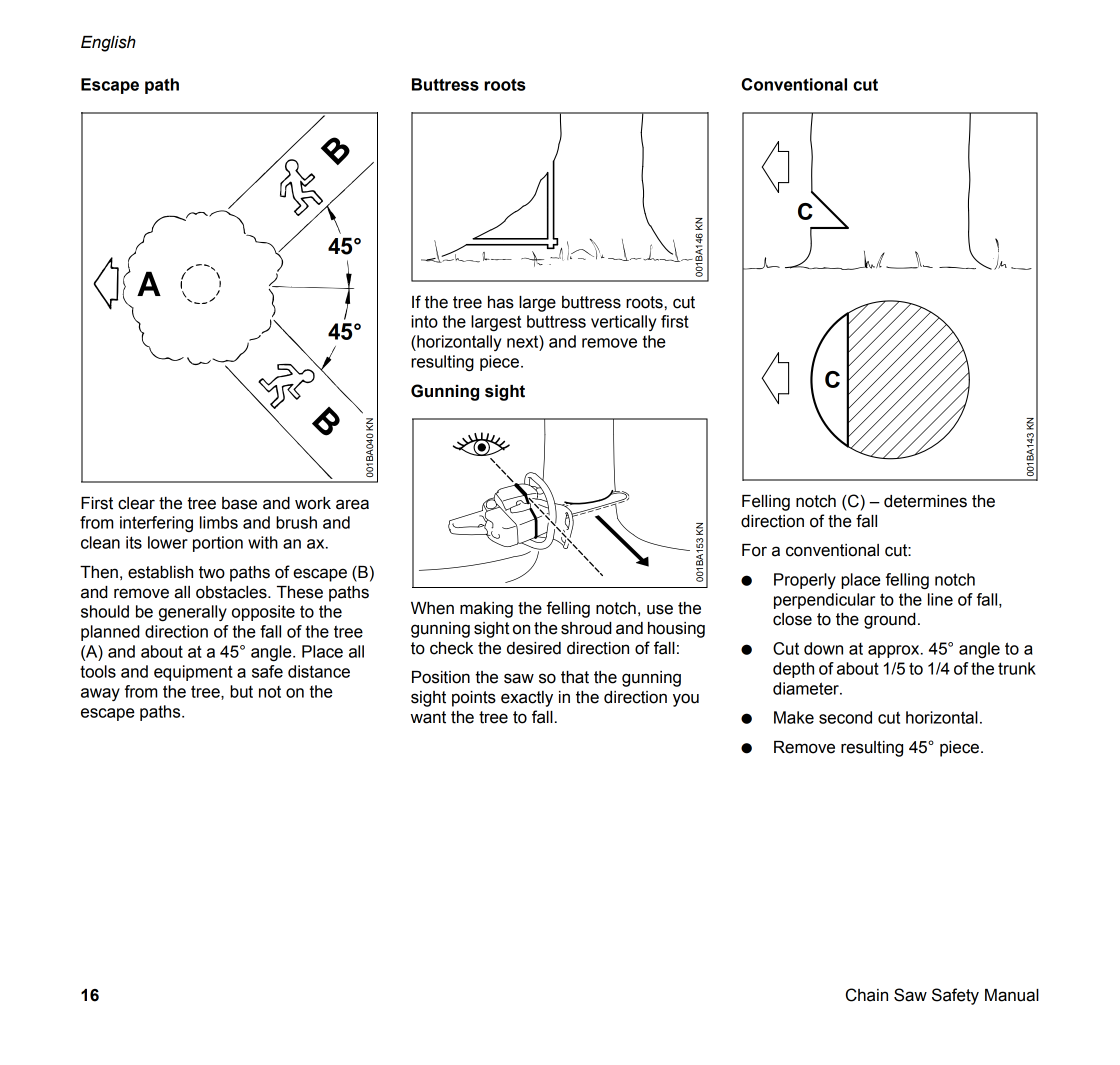 This document has height=1065, width=1120. What do you see at coordinates (895, 651) in the document?
I see `approx` at bounding box center [895, 651].
